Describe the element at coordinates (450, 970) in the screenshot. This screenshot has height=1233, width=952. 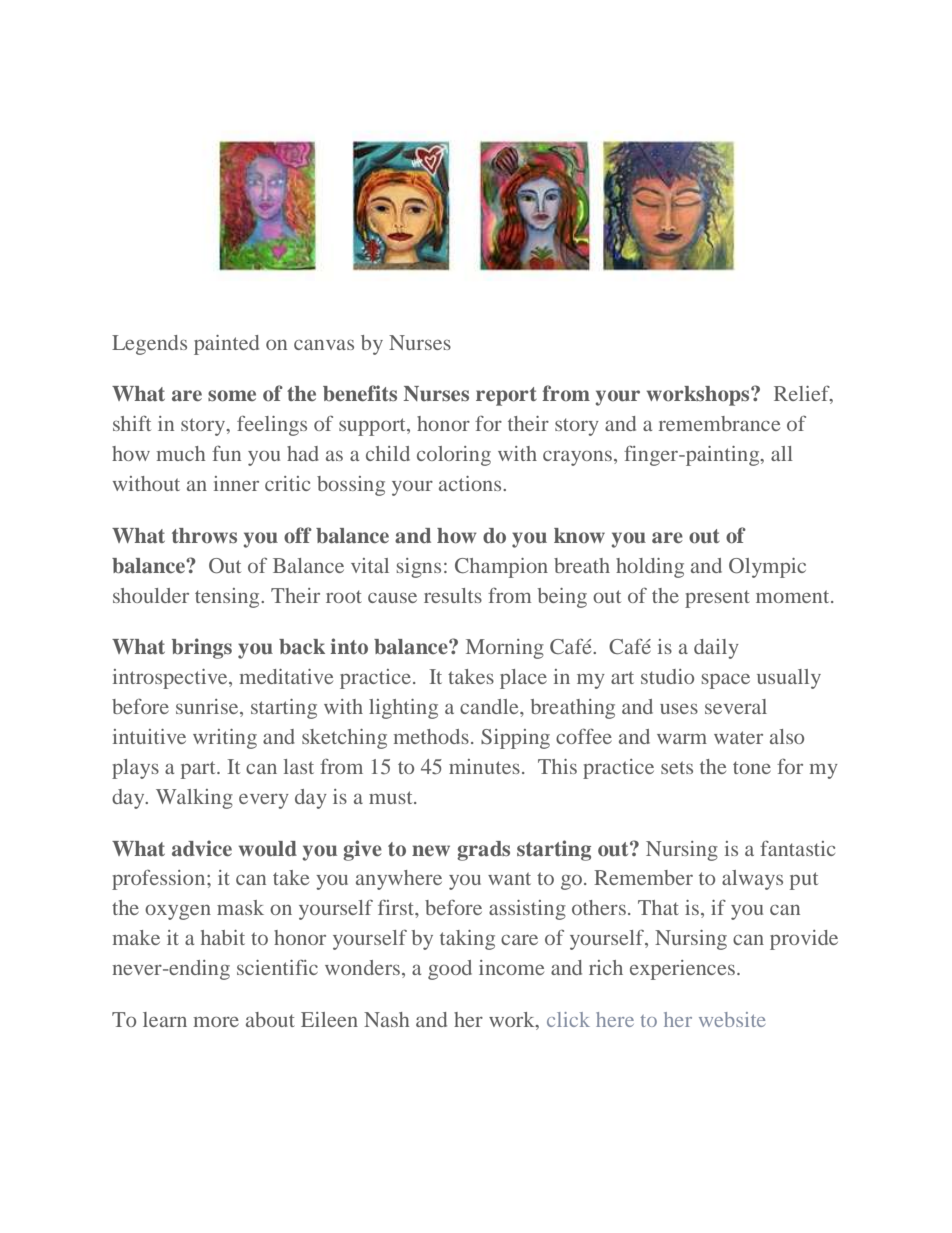
I see `good` at that location.
